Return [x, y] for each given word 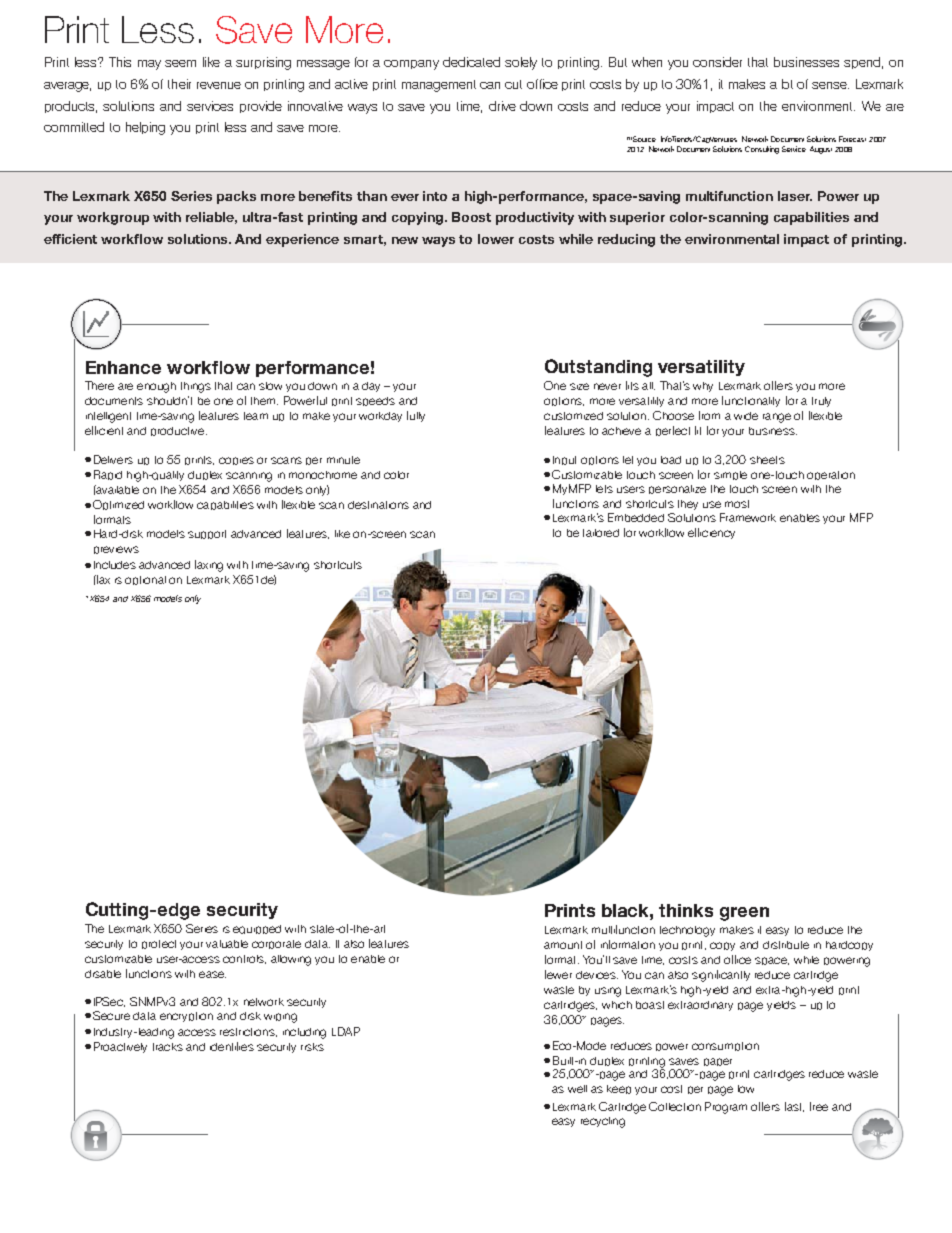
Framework [748, 517]
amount [563, 945]
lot [787, 84]
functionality [751, 401]
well [577, 1089]
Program [726, 1108]
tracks [168, 1047]
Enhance [123, 367]
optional [145, 580]
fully [416, 416]
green [744, 914]
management [439, 86]
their [179, 84]
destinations [378, 505]
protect [159, 944]
